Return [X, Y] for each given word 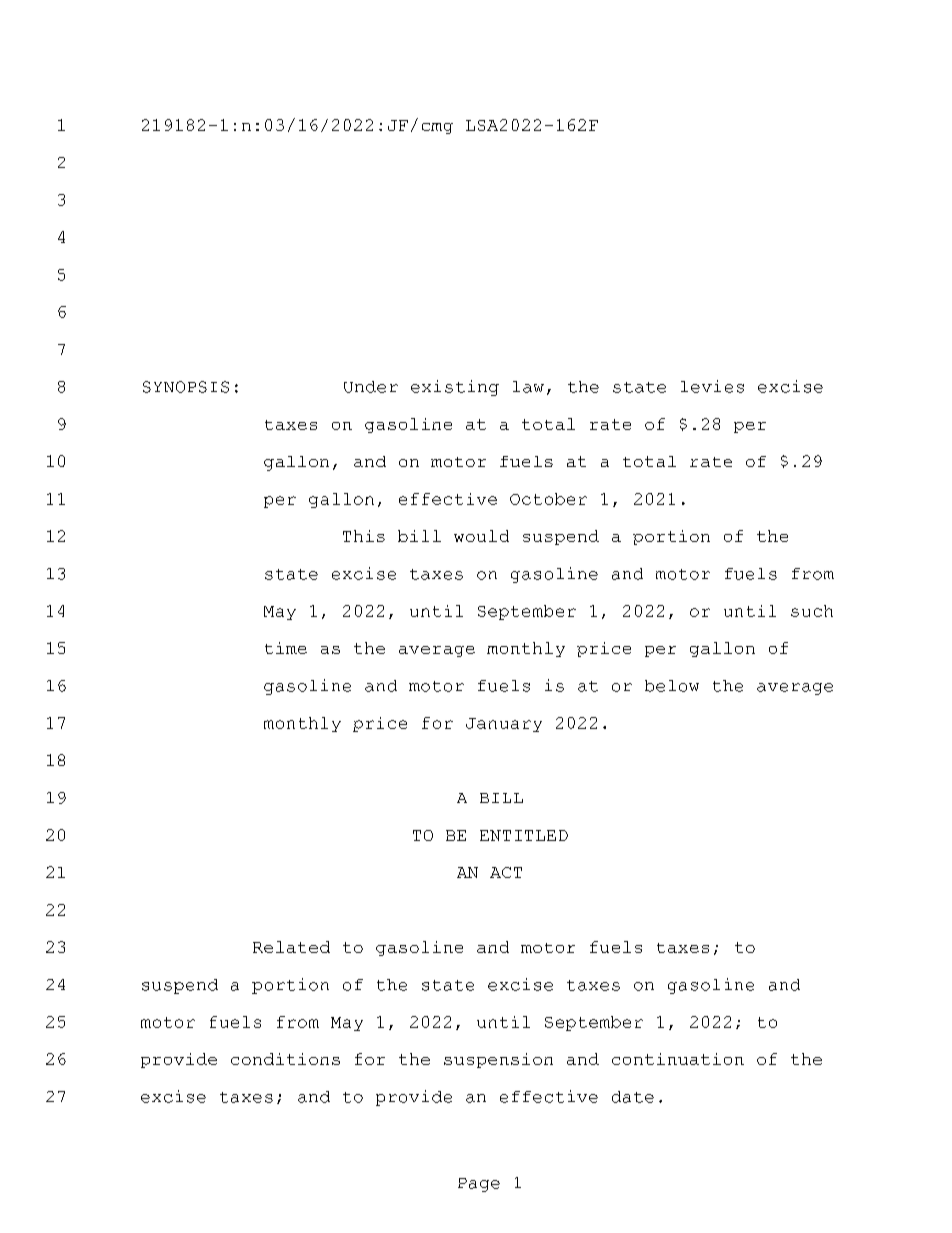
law [528, 387]
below [672, 686]
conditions [285, 1059]
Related [291, 947]
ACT [506, 872]
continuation [678, 1059]
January [504, 725]
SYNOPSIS [186, 387]
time [286, 648]
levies [712, 386]
